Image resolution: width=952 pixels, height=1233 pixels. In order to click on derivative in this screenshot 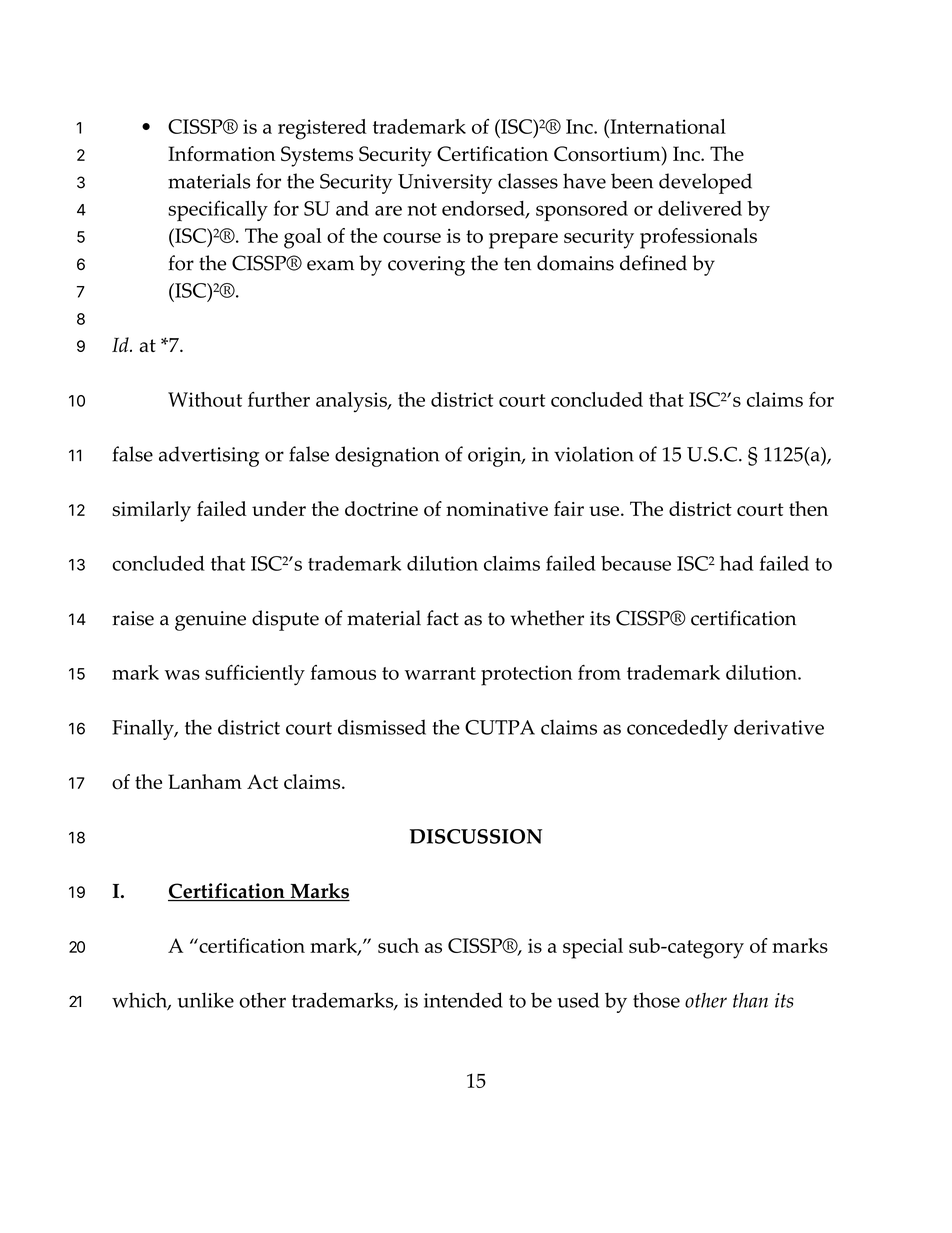, I will do `click(779, 727)`.
